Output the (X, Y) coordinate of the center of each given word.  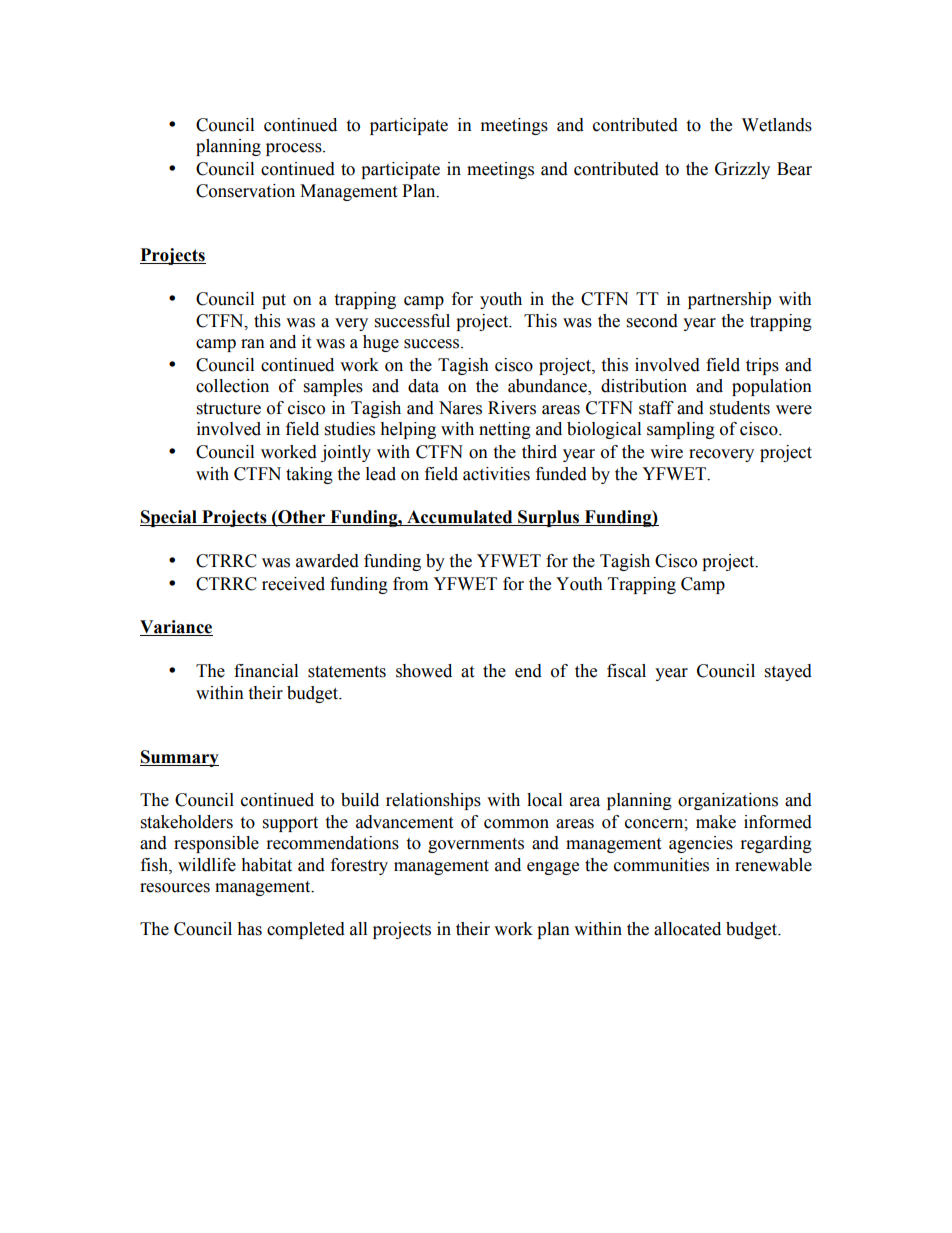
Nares (460, 408)
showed (424, 671)
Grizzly (742, 170)
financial (266, 671)
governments (476, 845)
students (740, 408)
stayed (788, 672)
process (295, 149)
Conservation (245, 191)
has (249, 929)
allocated (687, 929)
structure (229, 409)
